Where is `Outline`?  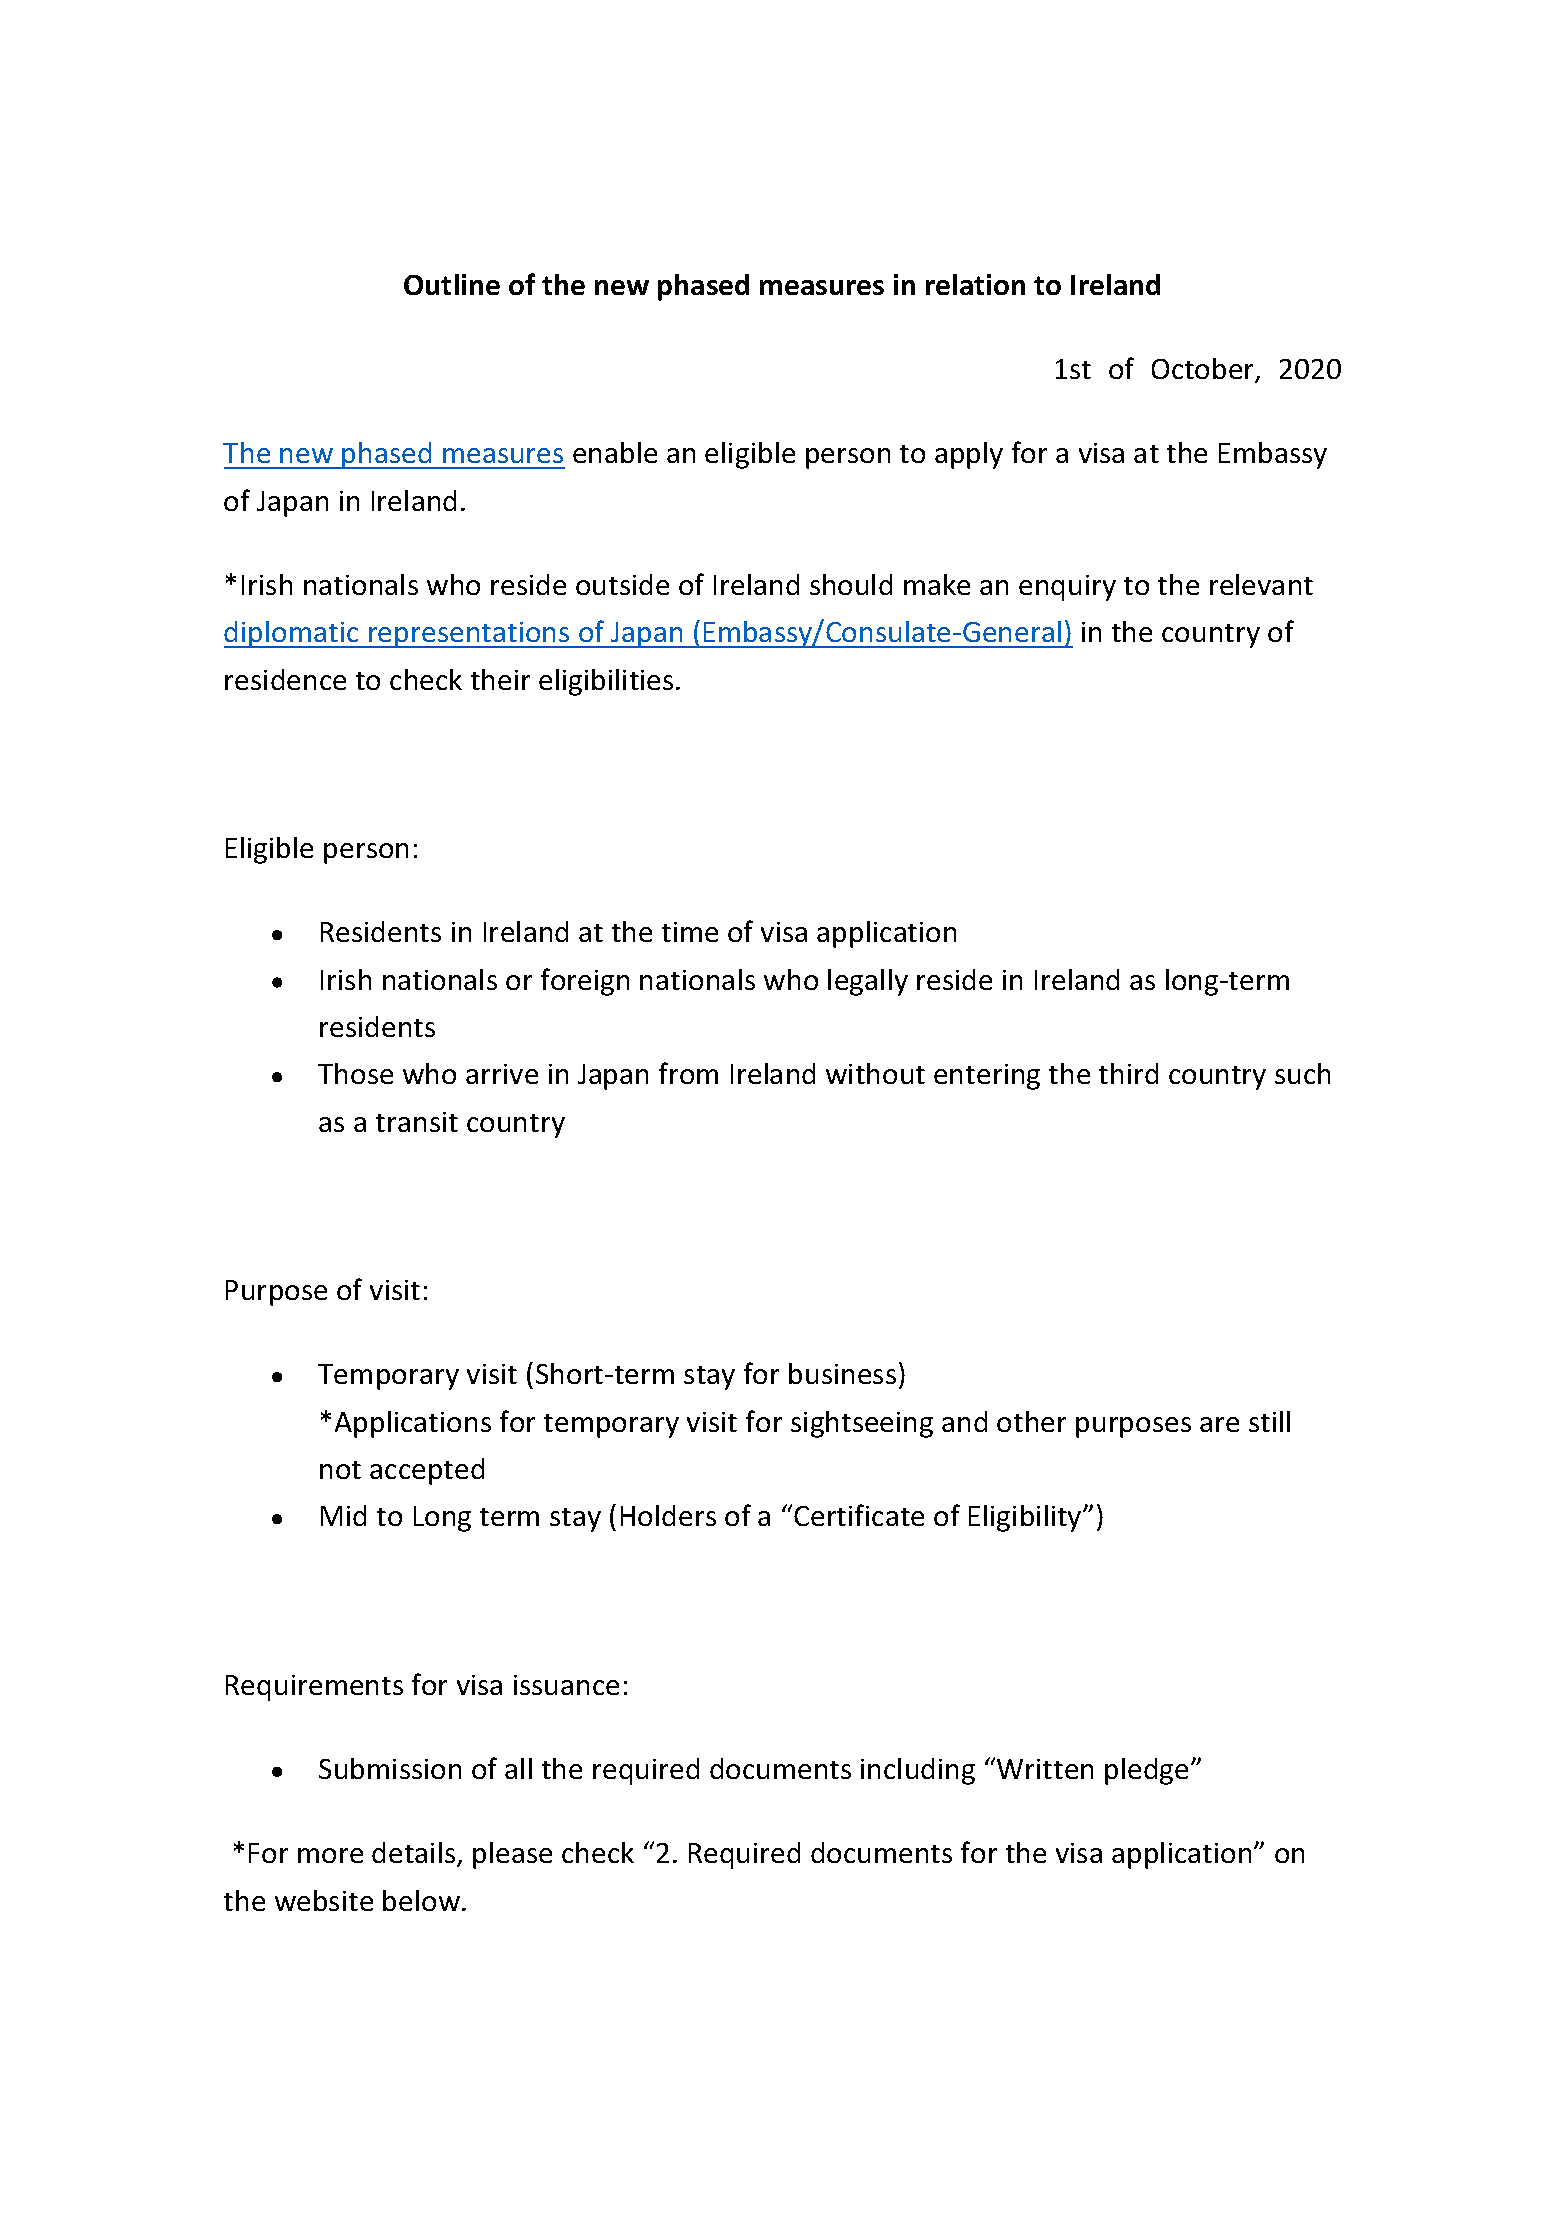 Outline is located at coordinates (452, 284).
